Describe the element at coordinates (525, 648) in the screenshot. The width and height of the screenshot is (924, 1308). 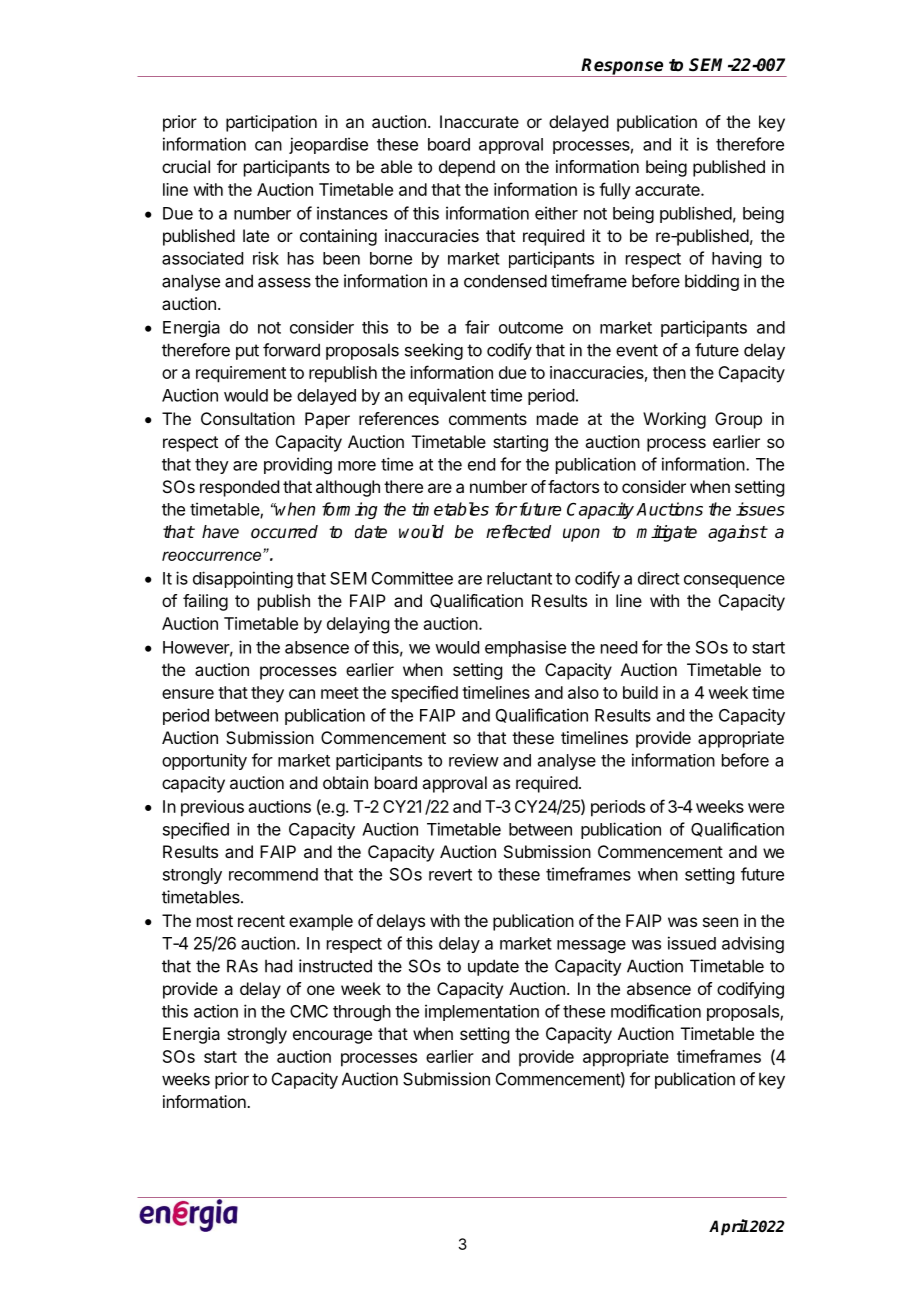
I see `emphasise` at that location.
